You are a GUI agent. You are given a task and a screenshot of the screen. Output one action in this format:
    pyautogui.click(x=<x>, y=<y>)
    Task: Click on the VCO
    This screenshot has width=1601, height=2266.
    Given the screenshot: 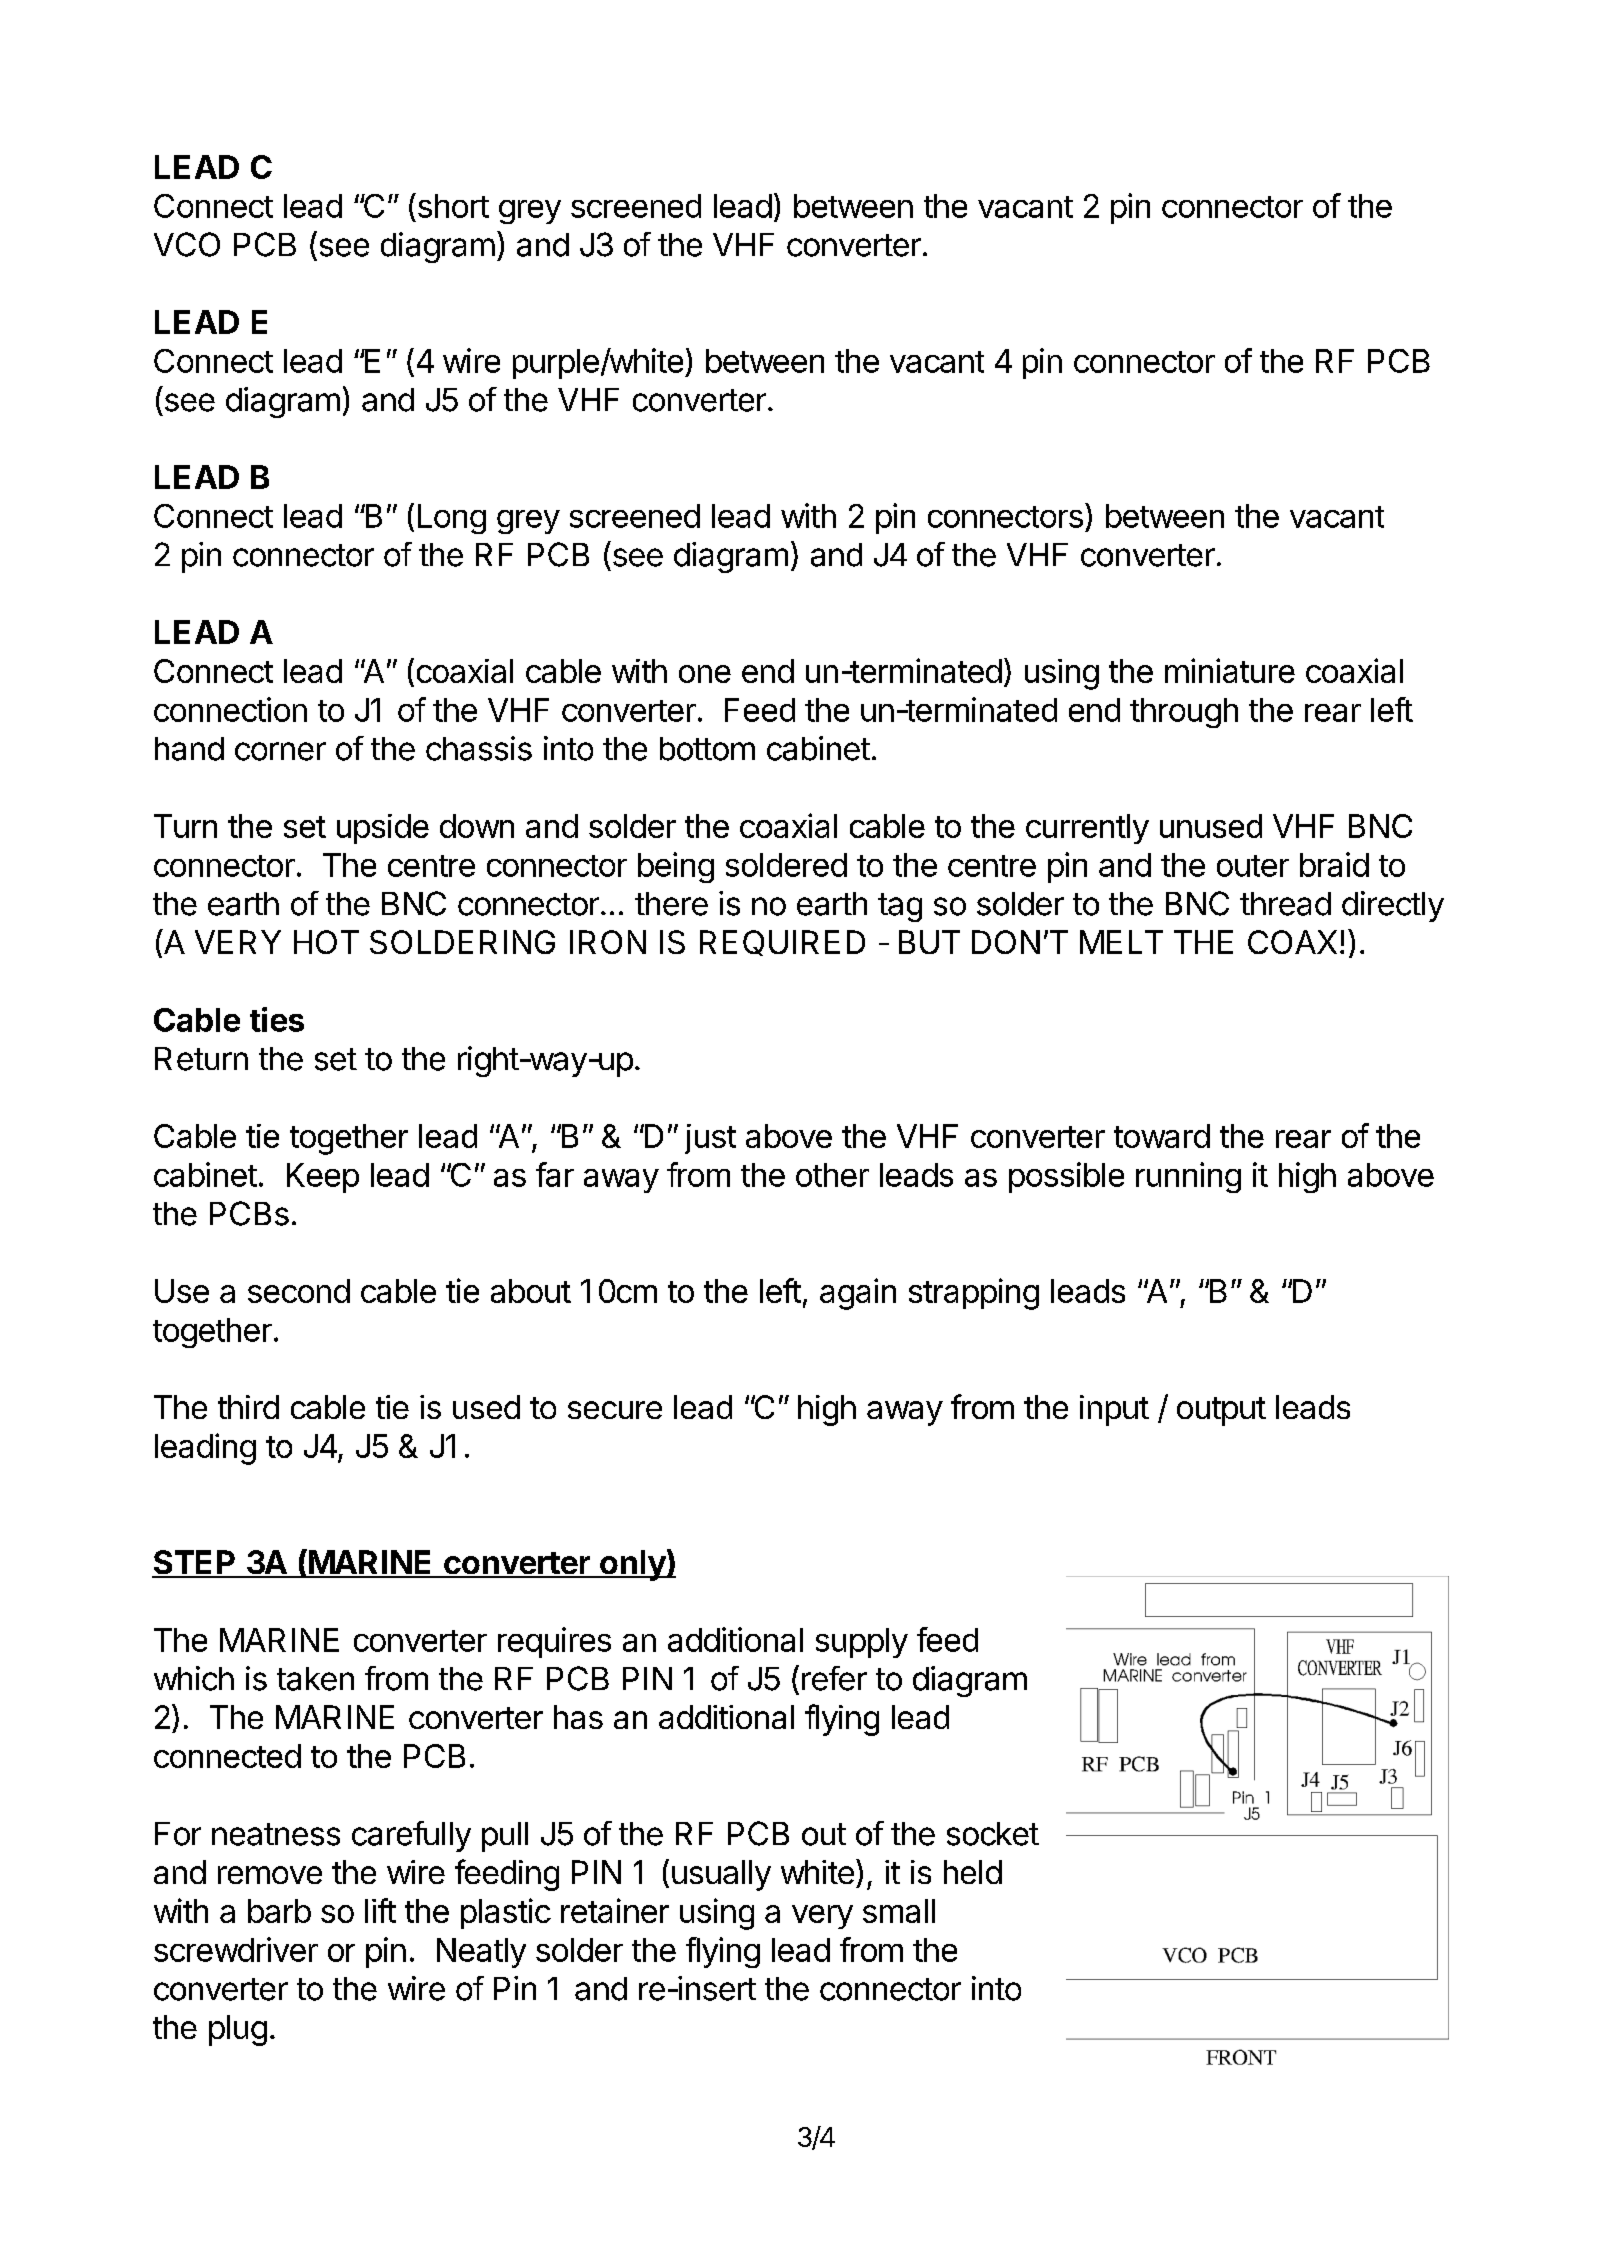 What is the action you would take?
    pyautogui.click(x=187, y=244)
